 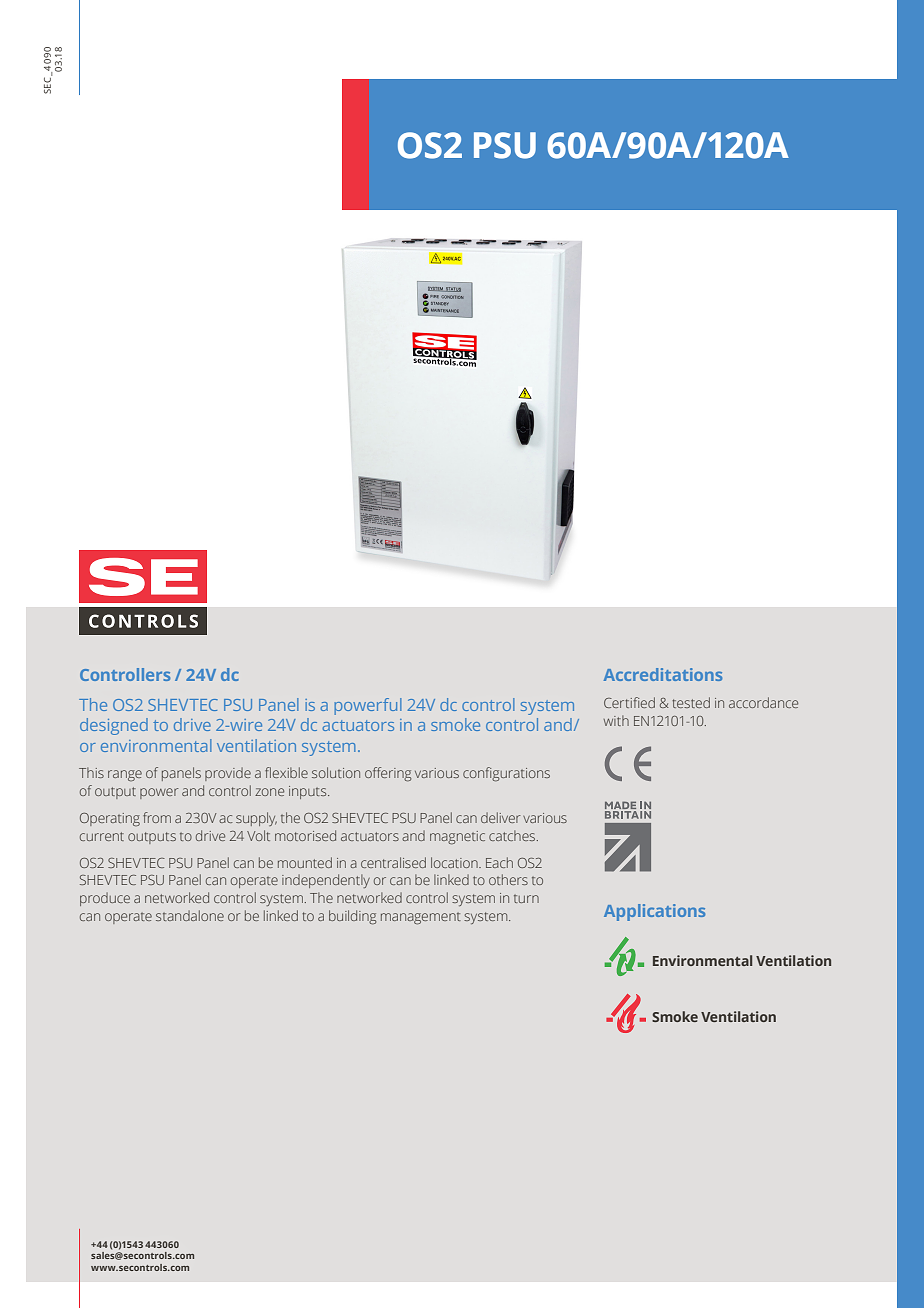 I want to click on Certified, so click(x=629, y=702).
